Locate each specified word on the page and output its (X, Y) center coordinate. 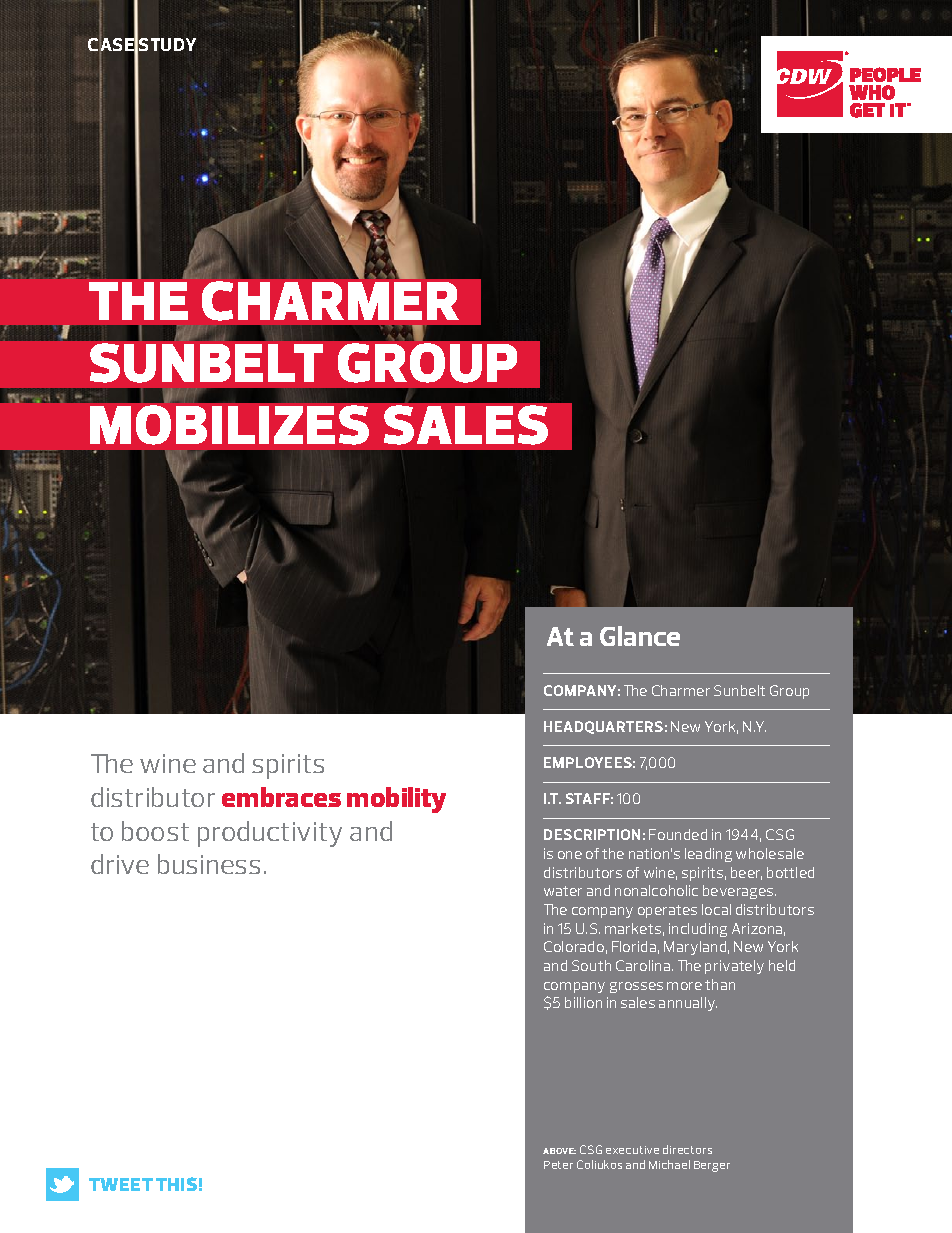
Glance (640, 636)
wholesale (770, 853)
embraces (281, 797)
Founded (678, 834)
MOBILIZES (229, 425)
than (720, 984)
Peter (558, 1165)
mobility (396, 800)
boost (155, 831)
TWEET (121, 1184)
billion (583, 1002)
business (209, 864)
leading (708, 855)
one (570, 855)
